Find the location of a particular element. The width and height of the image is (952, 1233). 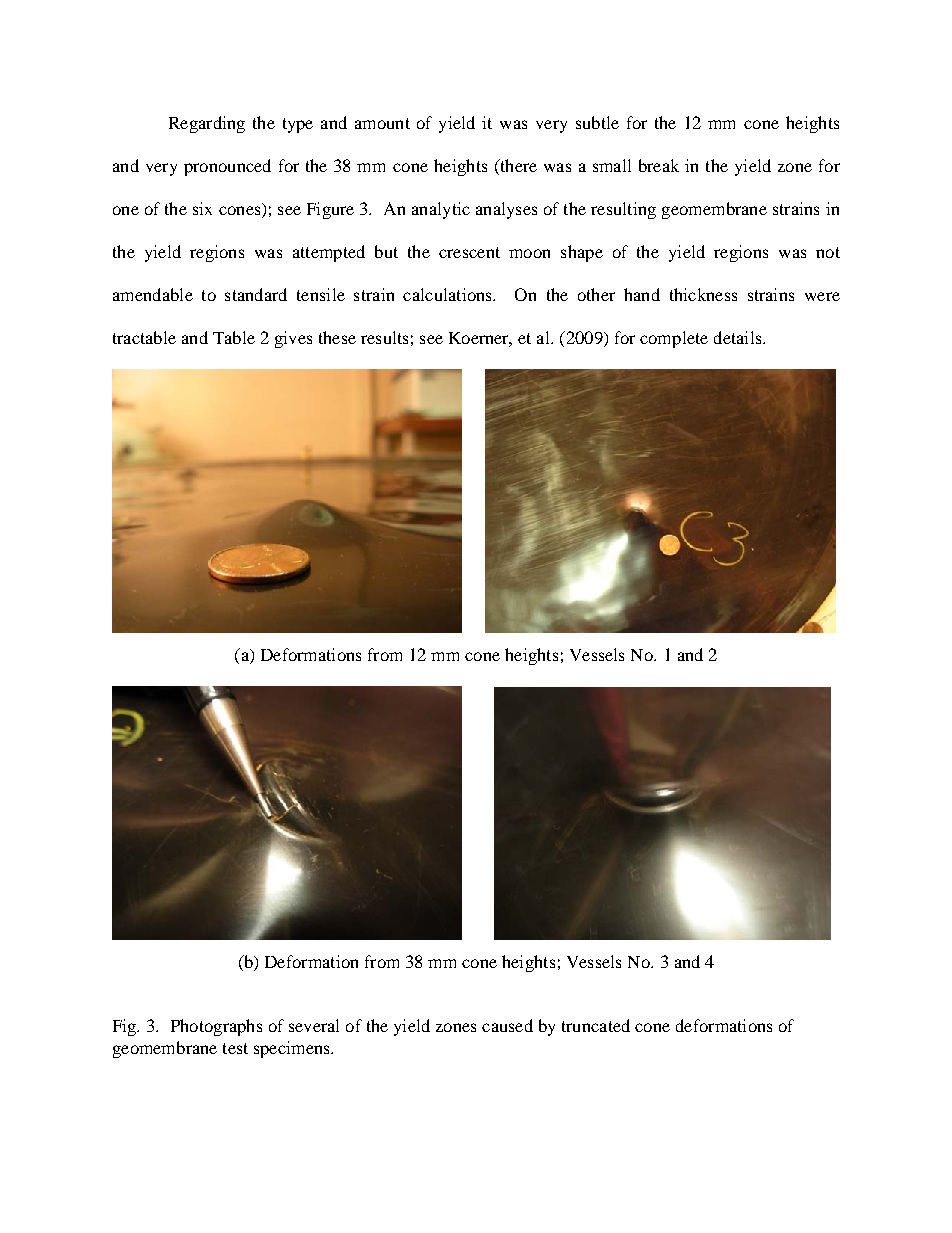

complete is located at coordinates (674, 339).
